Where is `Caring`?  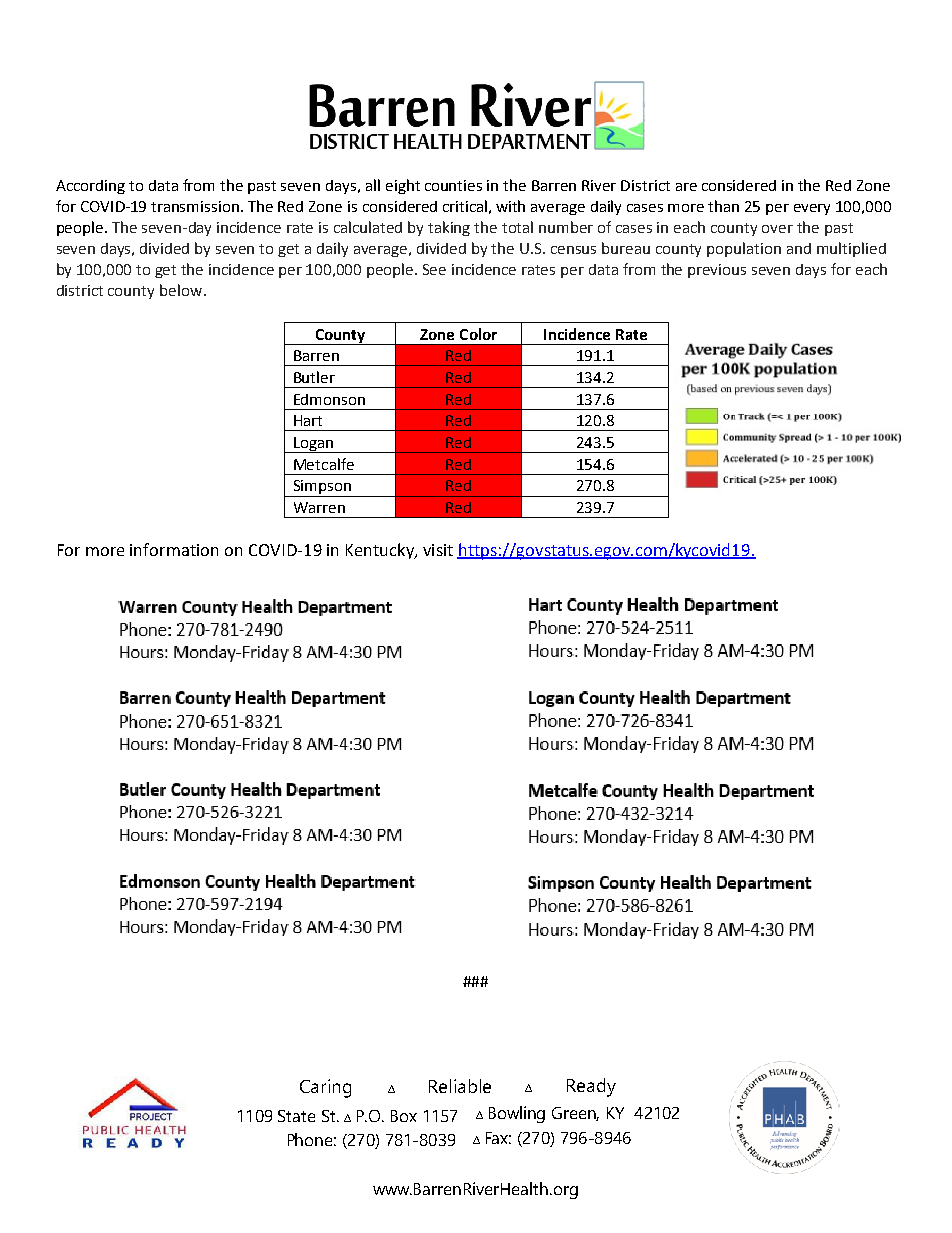
Caring is located at coordinates (325, 1088).
